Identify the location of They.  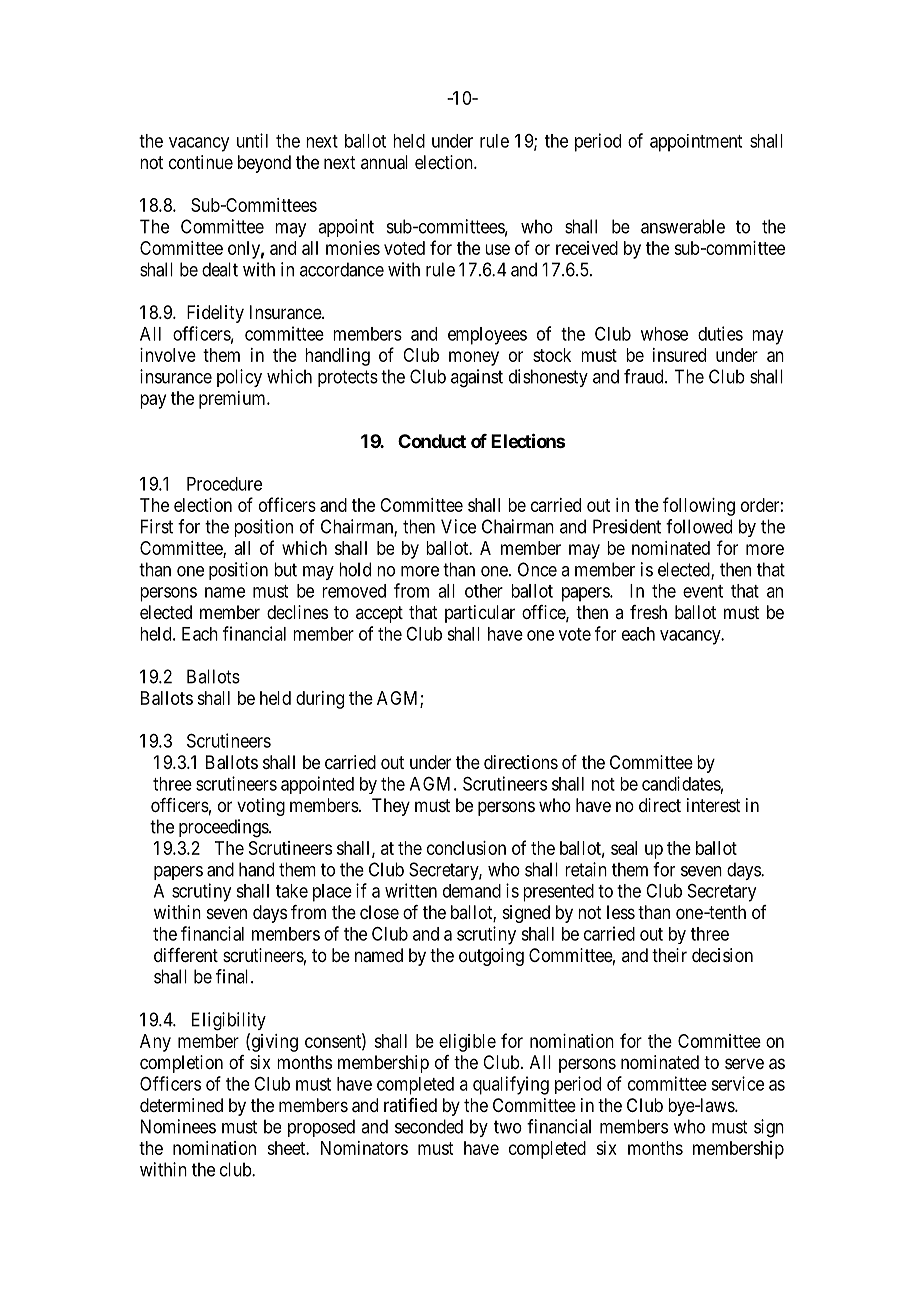
(391, 807).
